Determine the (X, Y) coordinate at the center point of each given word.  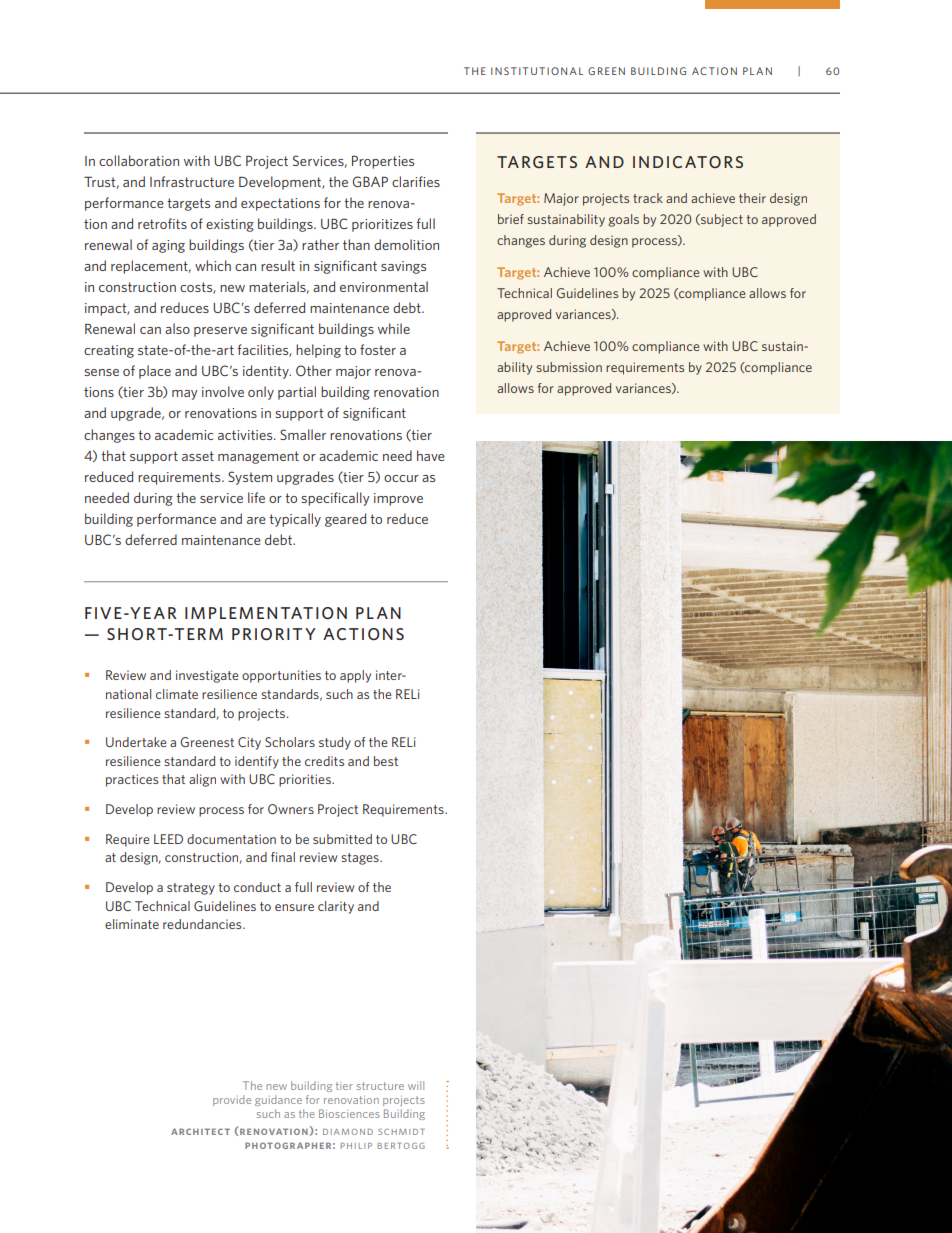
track (648, 198)
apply (355, 676)
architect (200, 1131)
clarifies (416, 181)
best (386, 761)
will (416, 1085)
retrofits (162, 223)
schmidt (401, 1132)
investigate (207, 676)
